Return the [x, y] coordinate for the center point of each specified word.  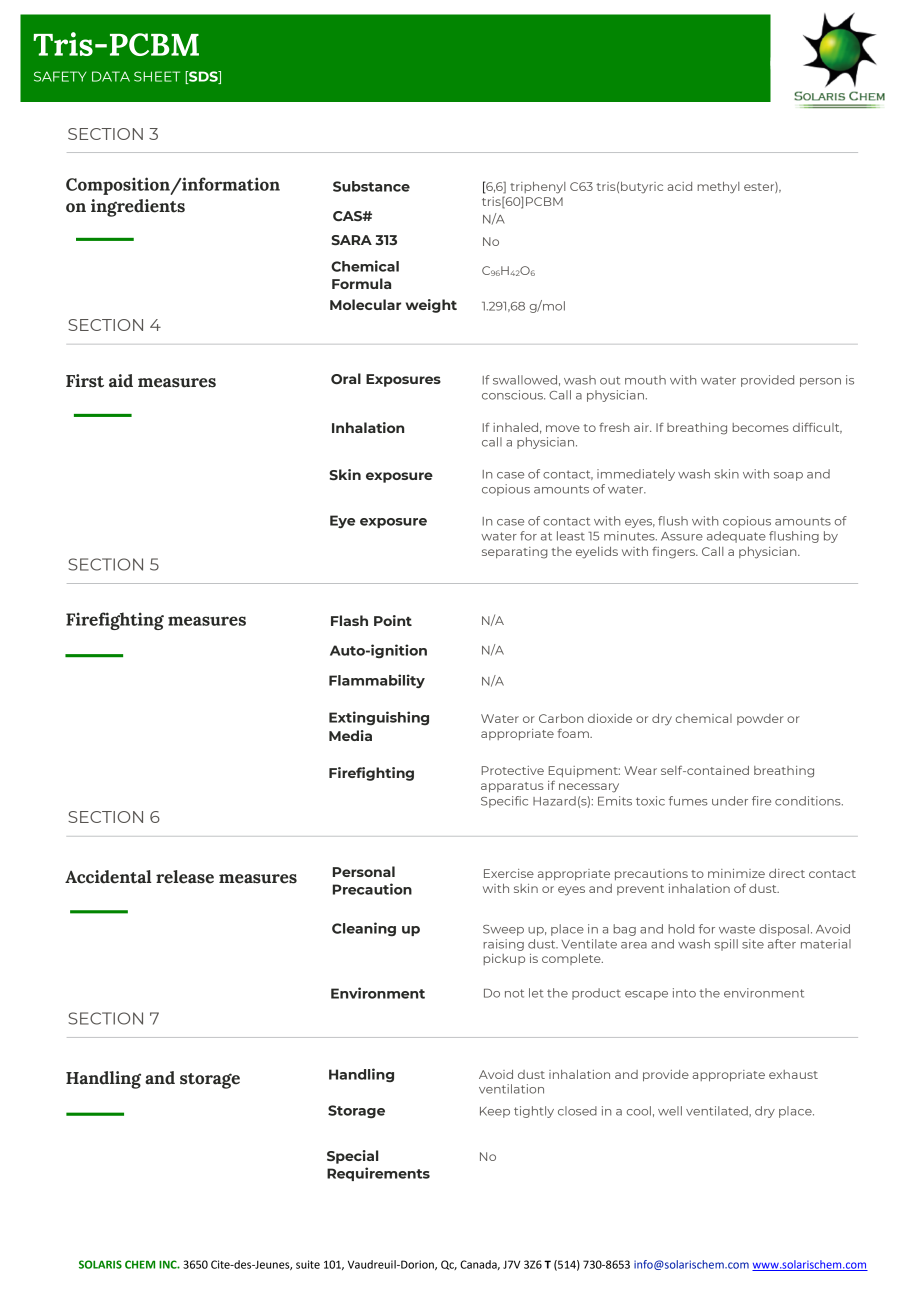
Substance [371, 186]
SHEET [157, 76]
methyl [718, 188]
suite [308, 1264]
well [670, 1111]
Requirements [378, 1174]
